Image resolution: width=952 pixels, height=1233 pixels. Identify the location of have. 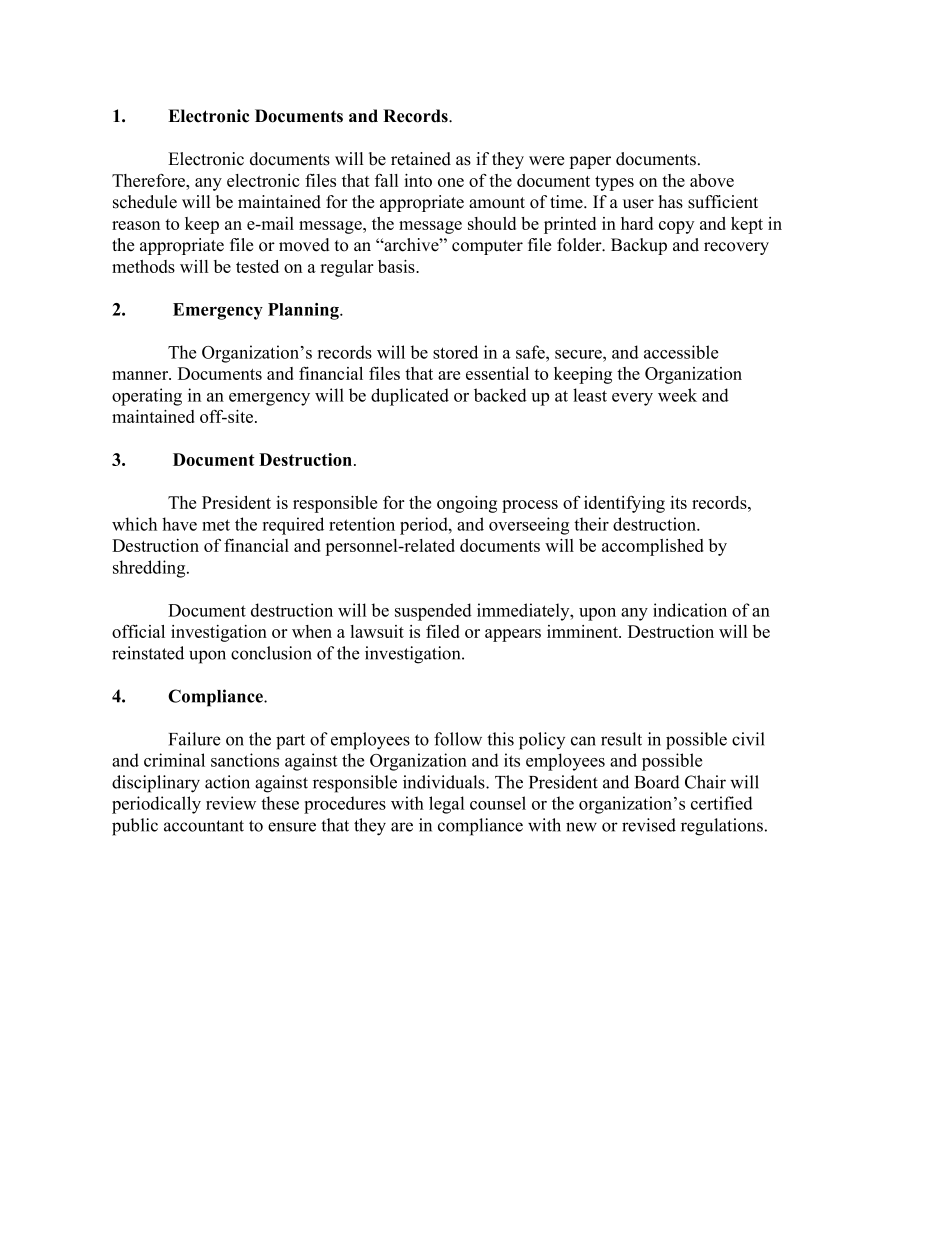
(179, 524).
